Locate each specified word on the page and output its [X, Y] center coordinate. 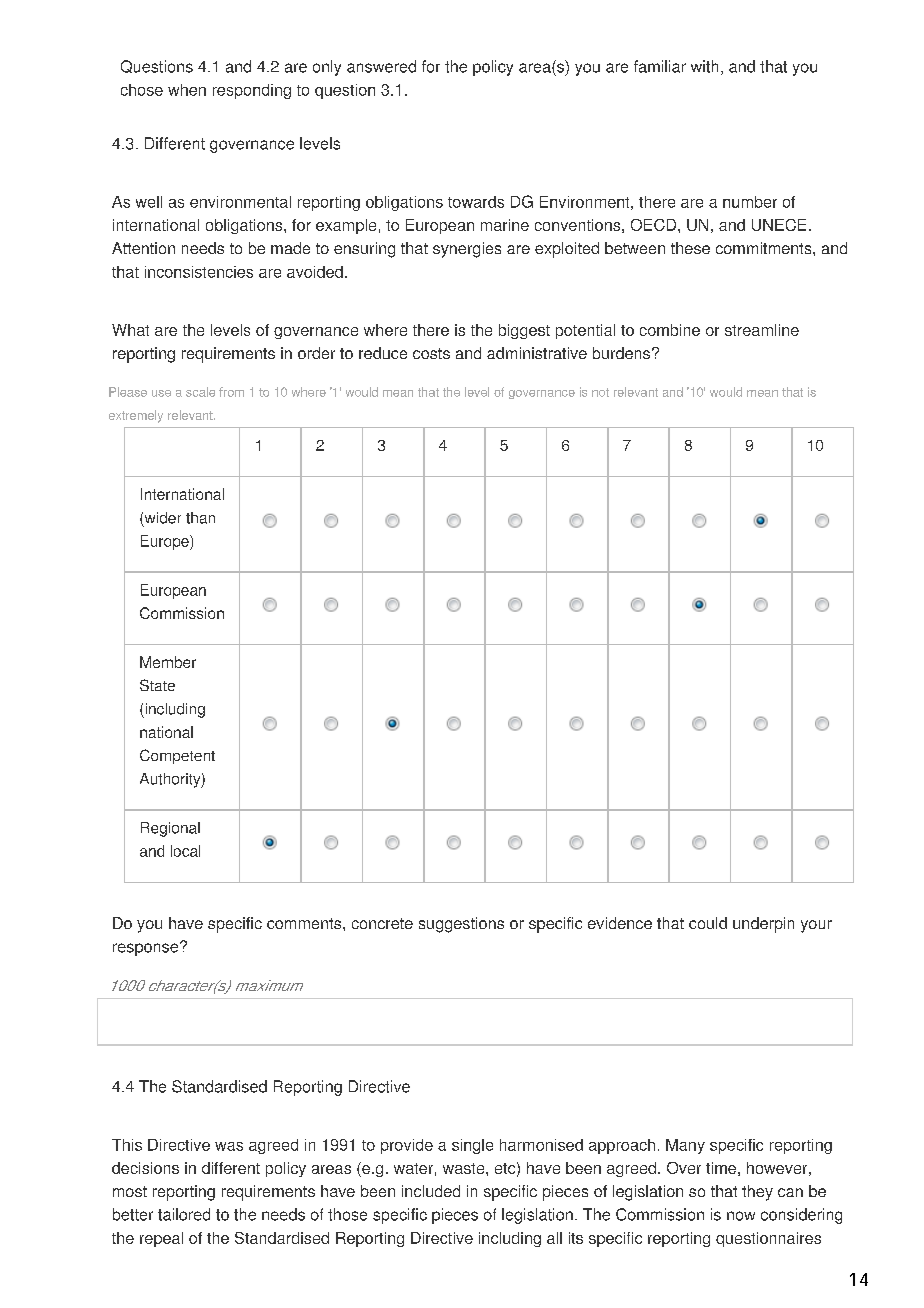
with [704, 66]
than [200, 518]
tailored [184, 1214]
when [187, 90]
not [600, 392]
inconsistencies [199, 272]
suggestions [461, 925]
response [147, 949]
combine [670, 330]
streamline [762, 330]
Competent [177, 756]
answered [381, 66]
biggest [524, 331]
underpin [763, 925]
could [708, 923]
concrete [382, 923]
